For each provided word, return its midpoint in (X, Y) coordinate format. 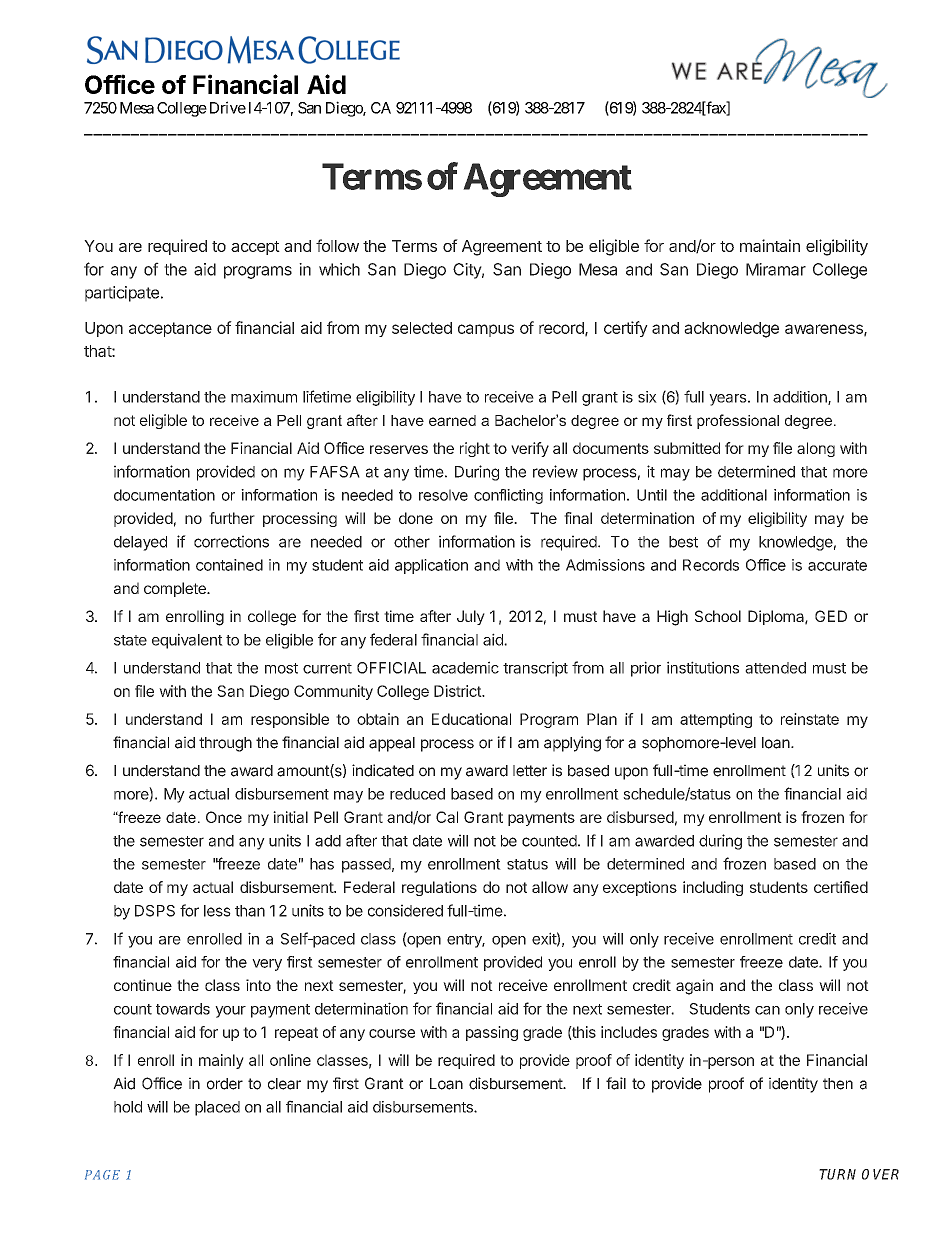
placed (217, 1108)
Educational (471, 719)
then (838, 1084)
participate (122, 294)
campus (486, 330)
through (225, 744)
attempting (716, 720)
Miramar (776, 269)
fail (616, 1083)
